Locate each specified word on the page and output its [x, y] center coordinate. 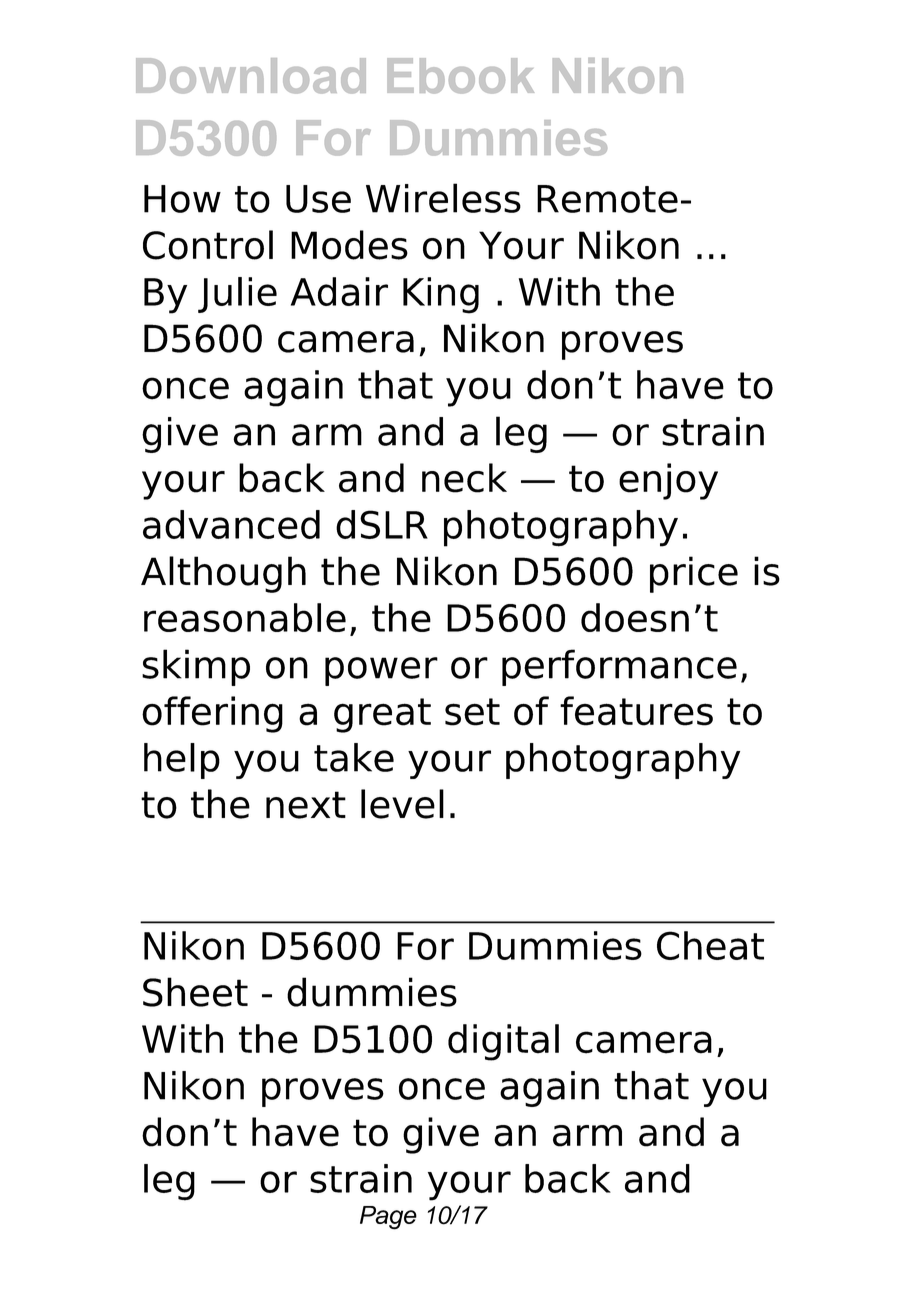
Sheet [195, 992]
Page [388, 1218]
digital [503, 1042]
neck [464, 478]
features [636, 711]
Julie [237, 295]
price [694, 574]
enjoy [668, 481]
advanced [231, 524]
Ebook [460, 76]
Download [251, 76]
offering [212, 714]
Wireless [443, 198]
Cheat [710, 945]
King [441, 295]
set [472, 712]
